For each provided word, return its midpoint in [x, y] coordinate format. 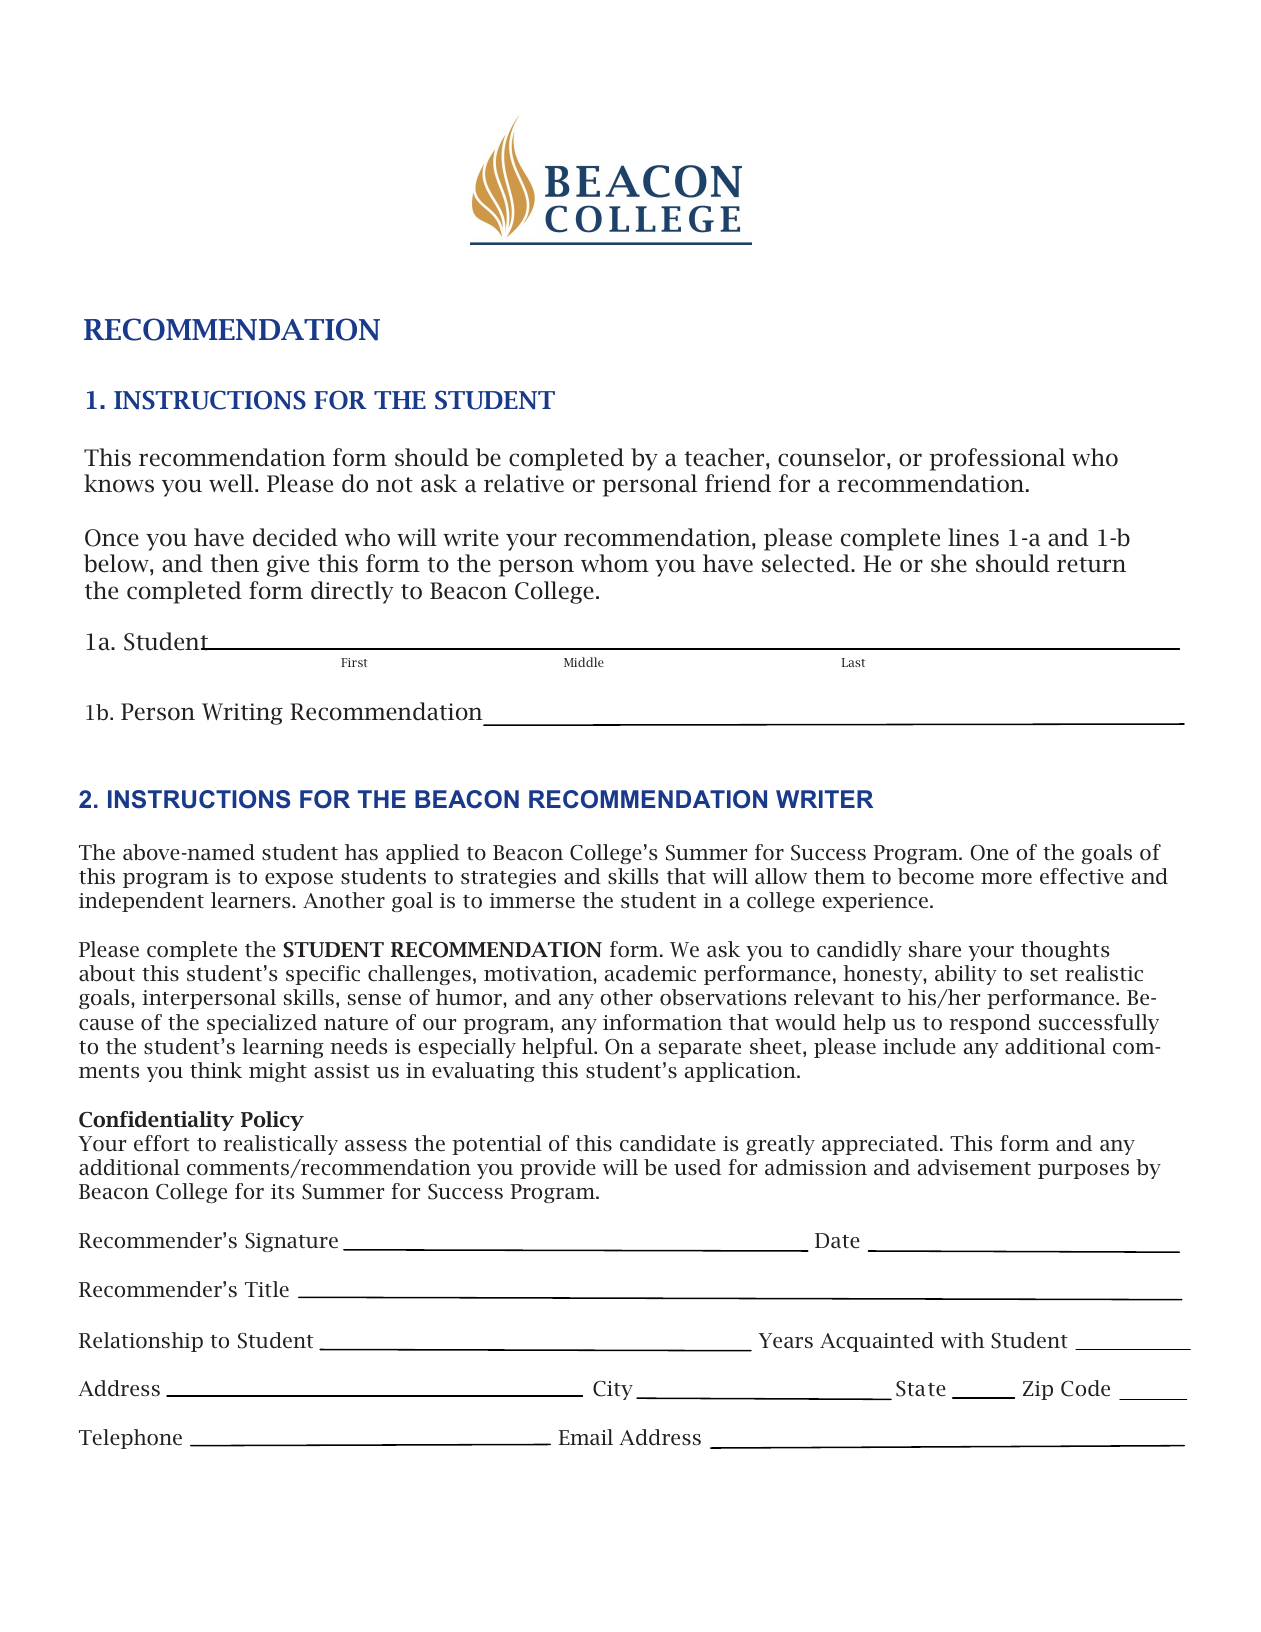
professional [997, 459]
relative [524, 483]
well [232, 483]
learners [252, 900]
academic [650, 973]
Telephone [130, 1439]
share [935, 949]
